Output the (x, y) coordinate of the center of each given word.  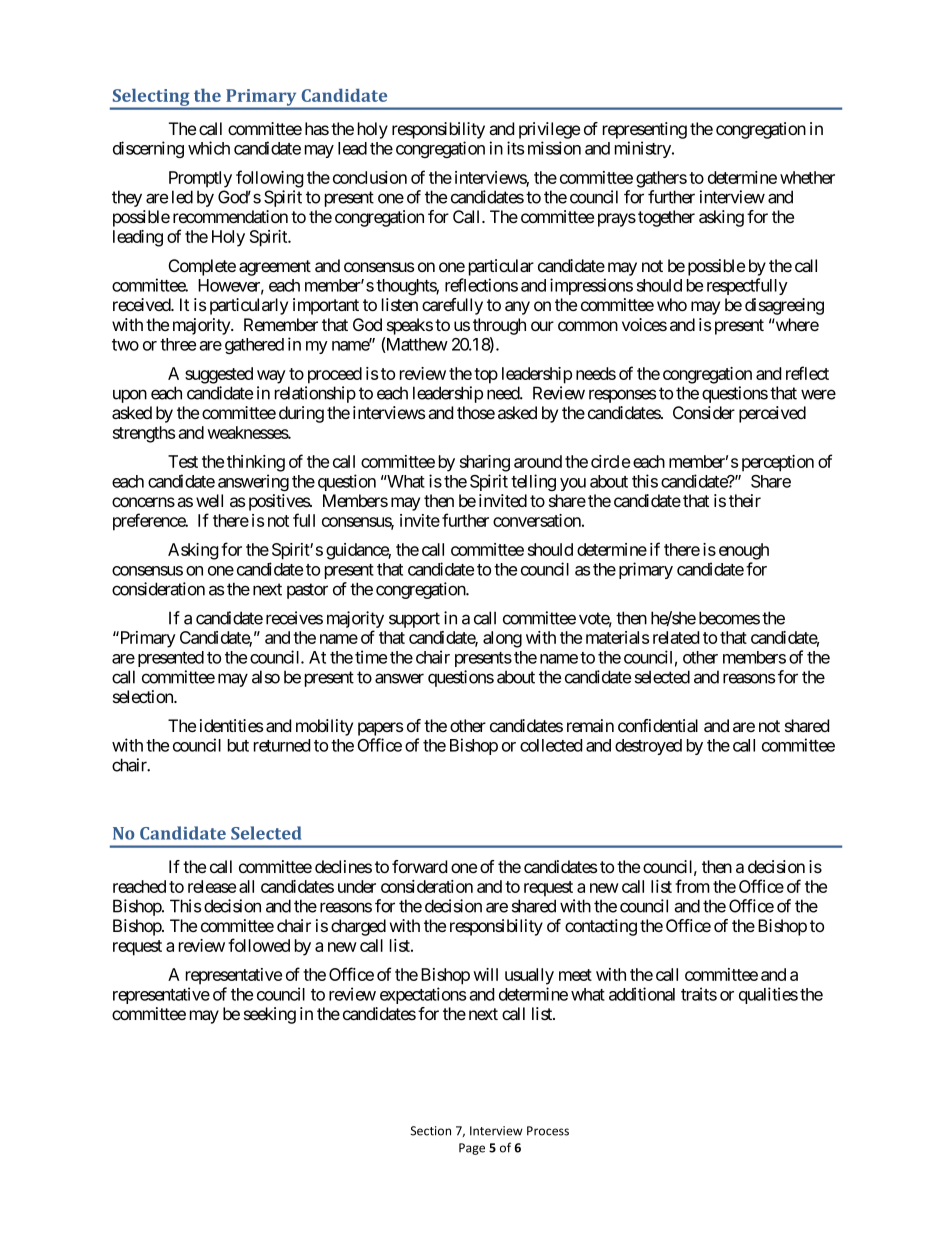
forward (419, 867)
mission (554, 148)
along (502, 639)
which (209, 148)
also (266, 677)
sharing (485, 463)
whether (807, 177)
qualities (768, 995)
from (692, 886)
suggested (219, 375)
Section (431, 1131)
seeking (270, 1015)
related (676, 637)
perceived (772, 414)
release (212, 886)
